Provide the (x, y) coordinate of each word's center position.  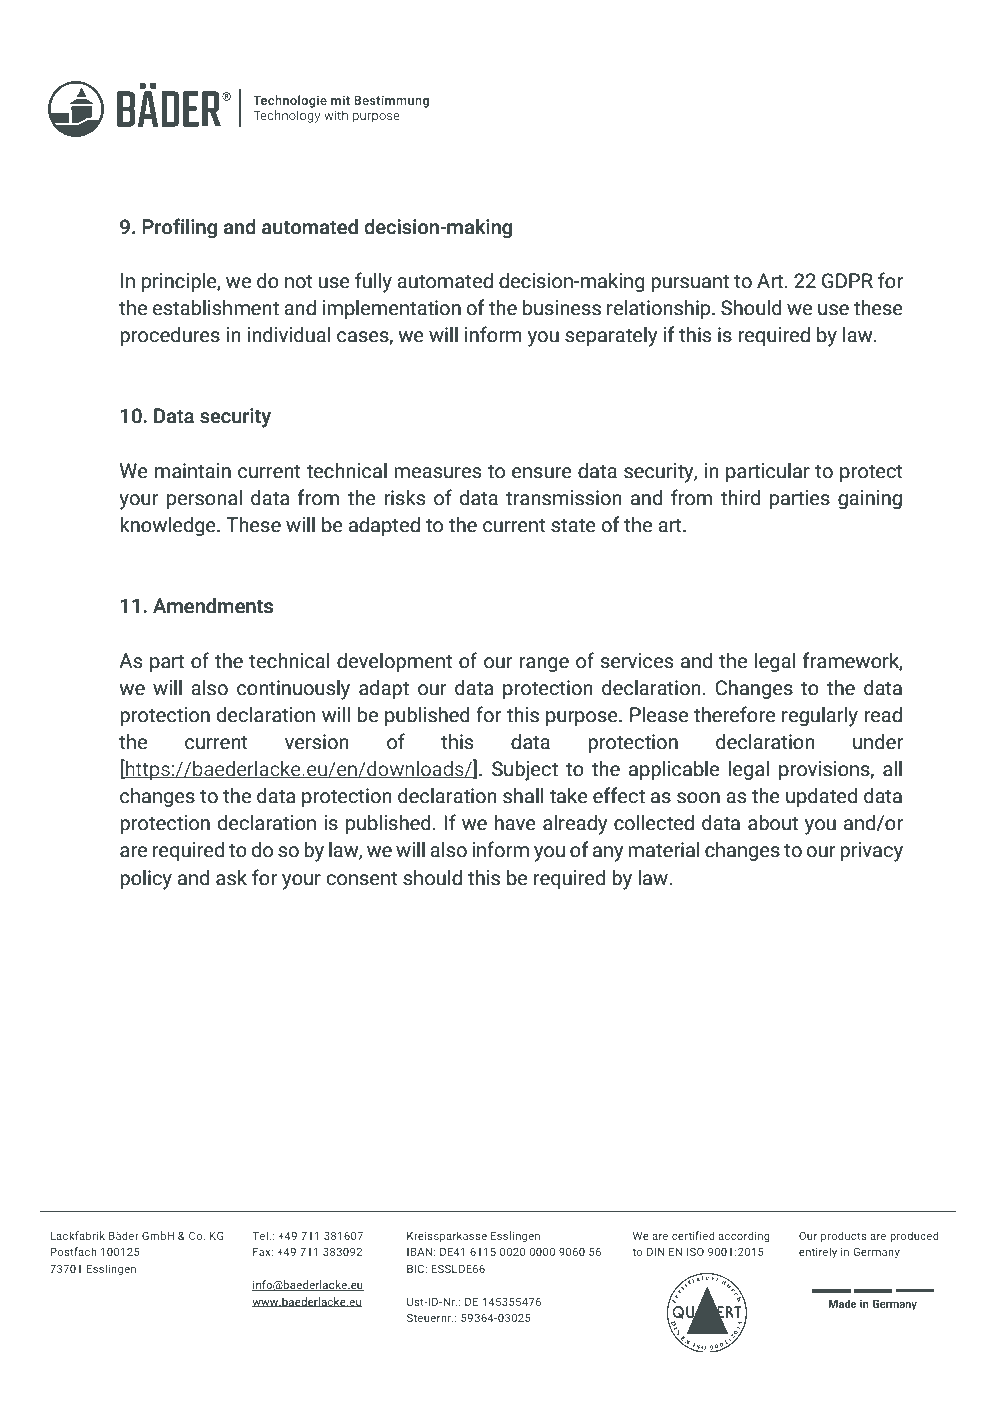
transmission (564, 498)
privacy (871, 852)
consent (362, 878)
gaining (870, 499)
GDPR (847, 281)
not (299, 281)
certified (693, 1235)
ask (231, 878)
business (562, 308)
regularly (820, 717)
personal (204, 499)
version (317, 742)
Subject (525, 771)
